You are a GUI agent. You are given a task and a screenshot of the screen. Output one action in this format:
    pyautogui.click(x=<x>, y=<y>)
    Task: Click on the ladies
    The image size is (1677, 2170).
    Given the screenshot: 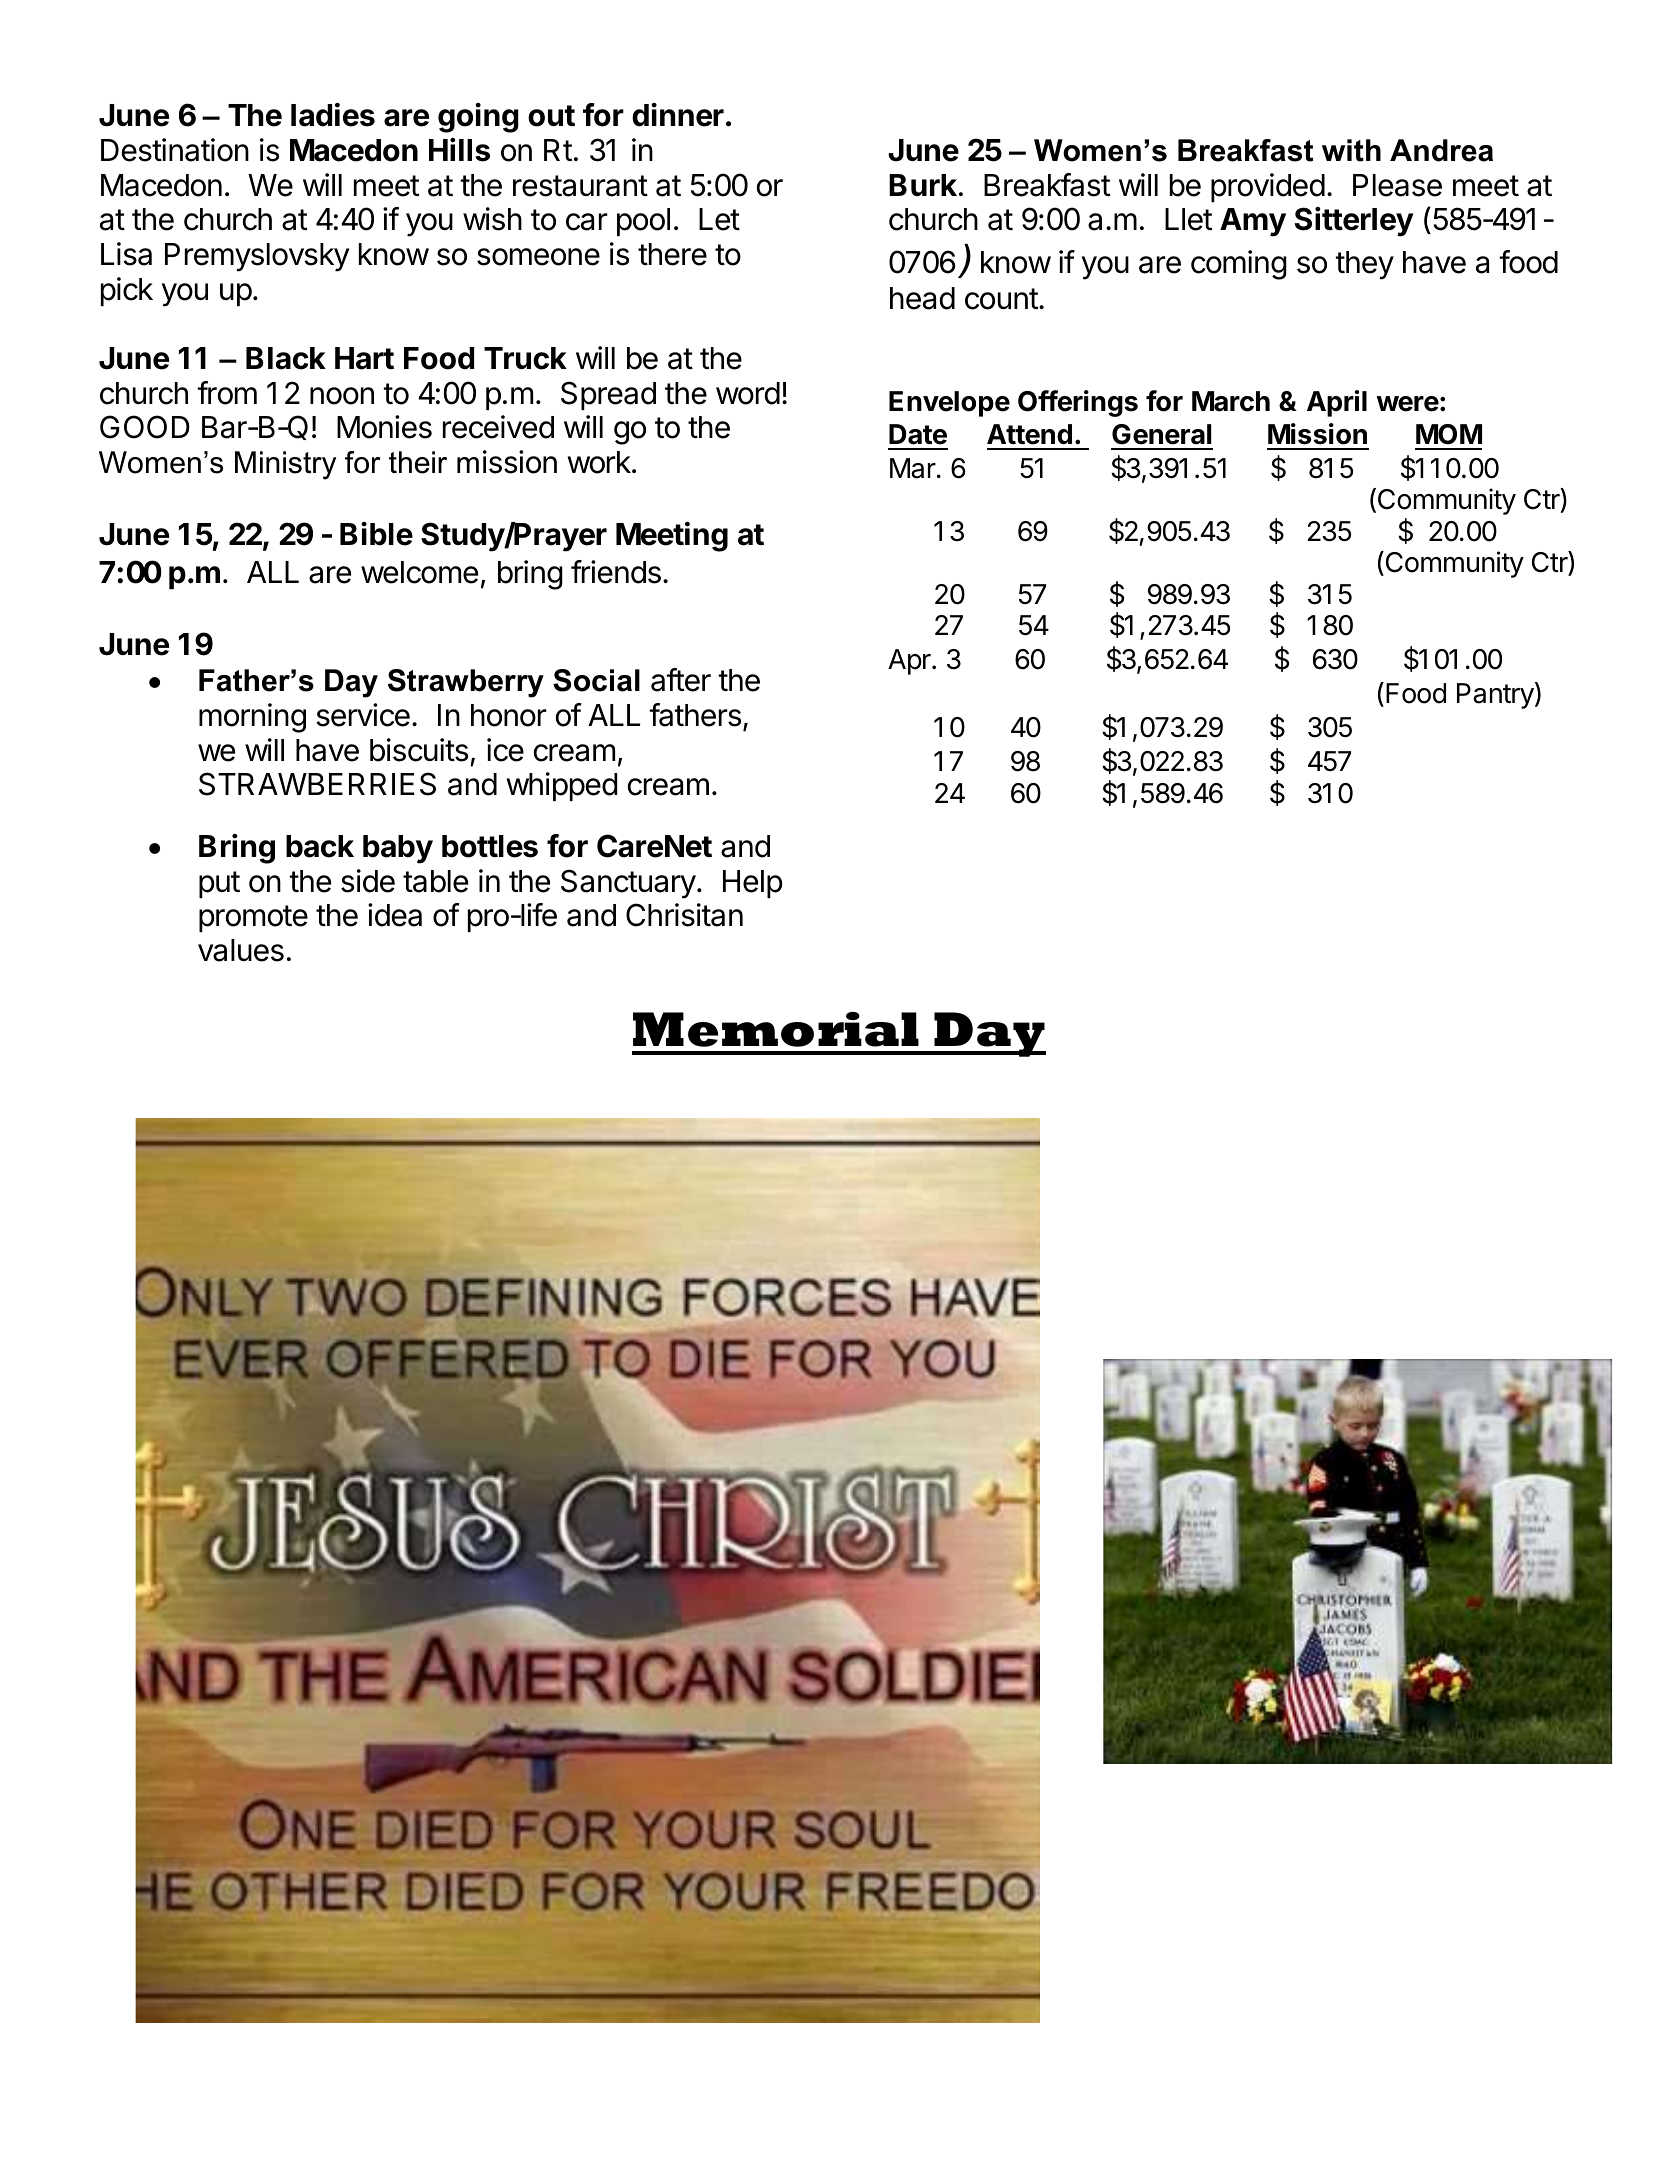 What is the action you would take?
    pyautogui.click(x=333, y=115)
